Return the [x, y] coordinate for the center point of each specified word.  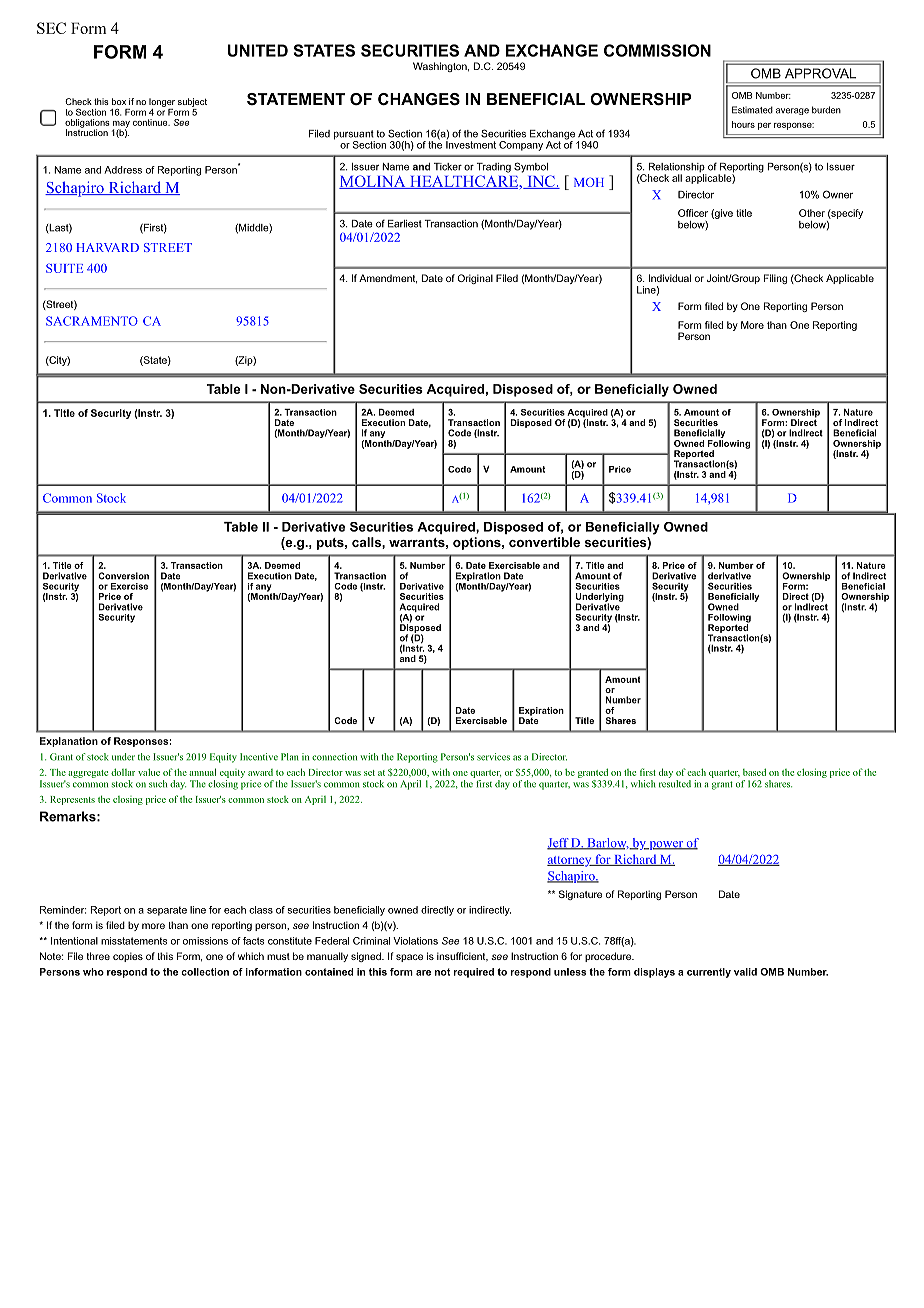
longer [162, 102]
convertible [544, 542]
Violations [415, 941]
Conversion [123, 576]
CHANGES [419, 99]
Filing [775, 279]
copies [128, 957]
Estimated [752, 110]
